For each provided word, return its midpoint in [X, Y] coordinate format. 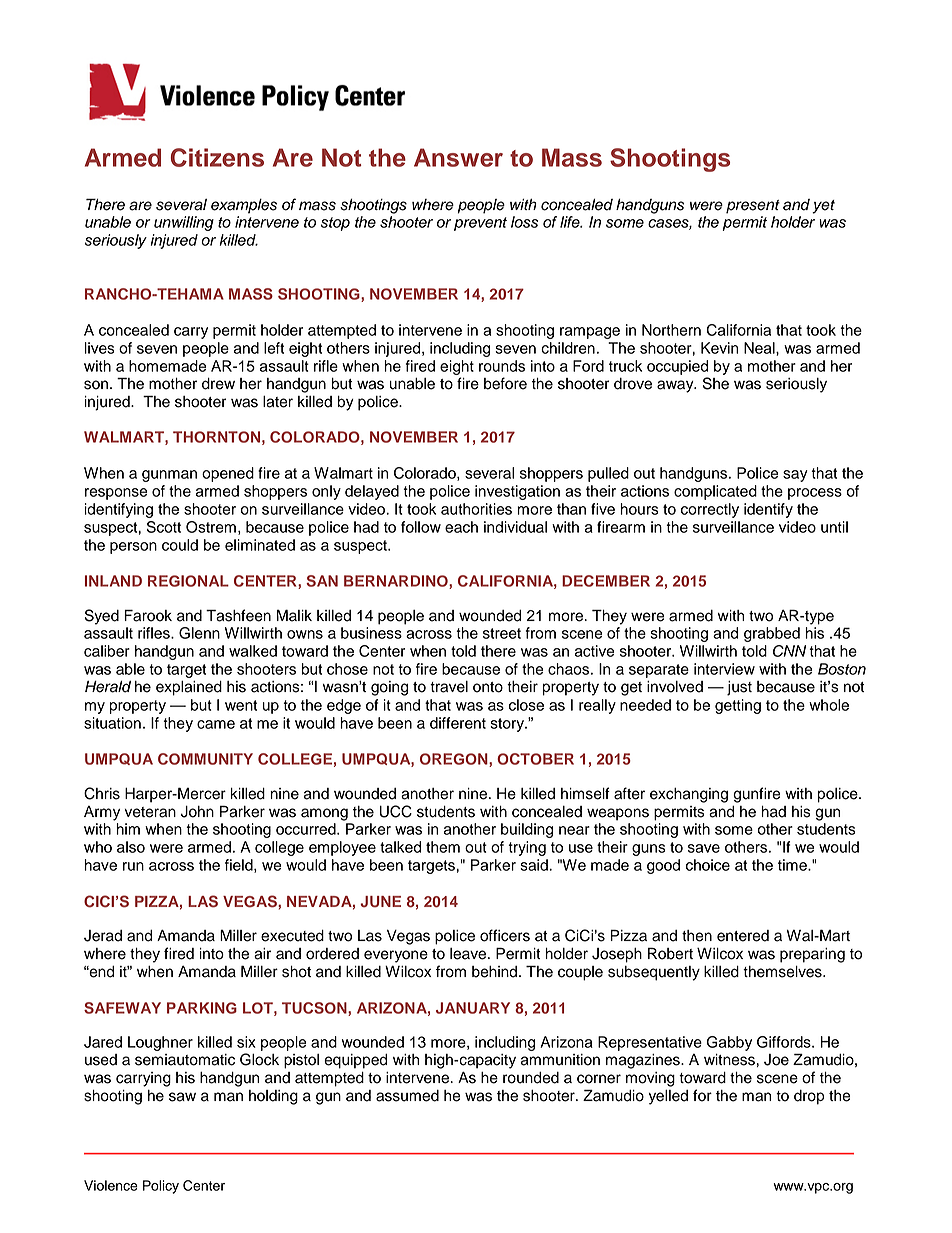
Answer [458, 157]
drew [218, 384]
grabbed [772, 634]
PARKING [202, 1008]
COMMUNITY [205, 759]
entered [743, 936]
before [505, 383]
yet [823, 207]
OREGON [455, 760]
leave [468, 954]
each [461, 527]
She [716, 383]
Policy [161, 1187]
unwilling [184, 223]
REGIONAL [188, 581]
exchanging [689, 795]
